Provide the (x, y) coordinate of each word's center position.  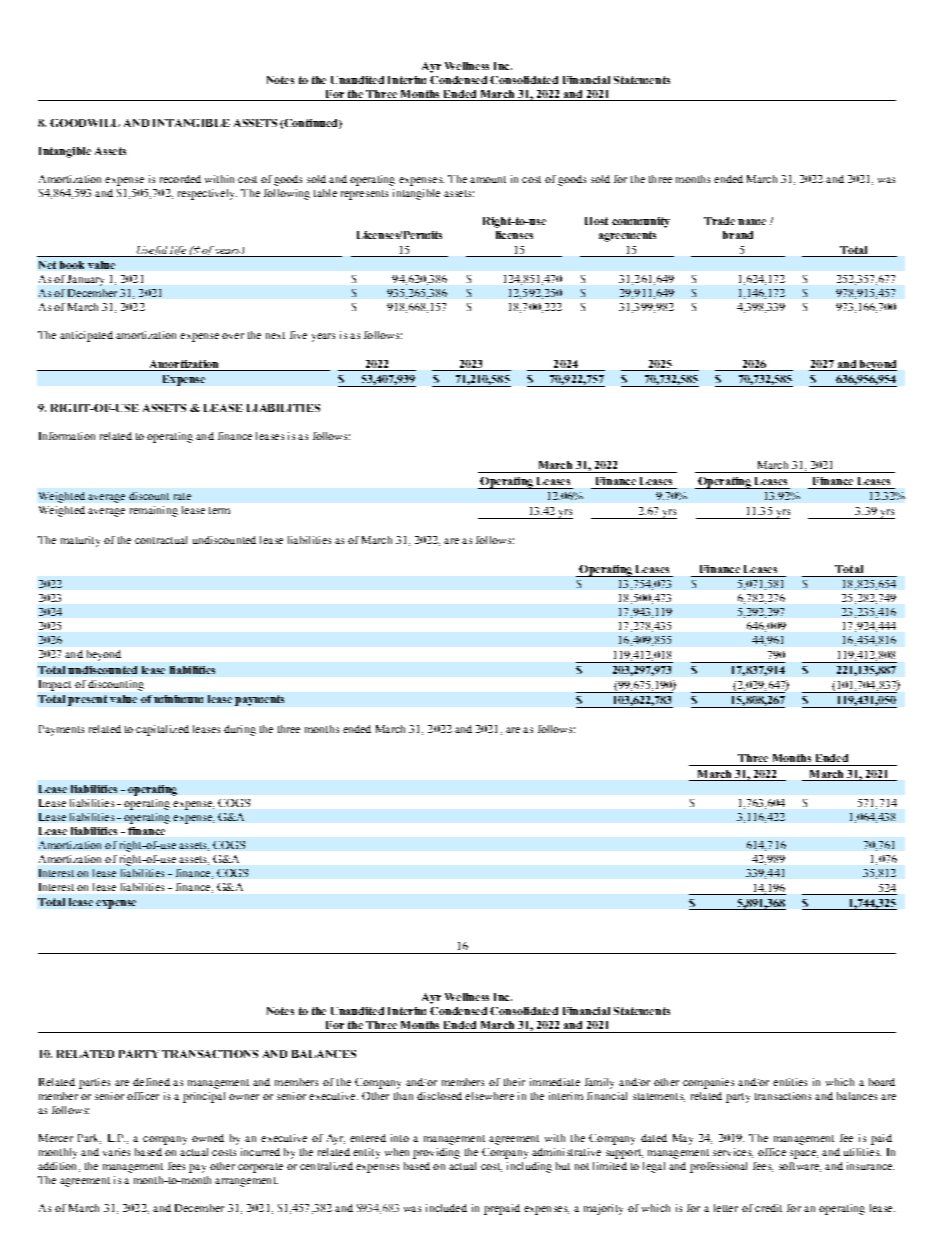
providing (436, 1153)
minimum (178, 699)
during (240, 730)
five (298, 335)
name (752, 222)
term (219, 510)
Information (67, 436)
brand (738, 235)
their (514, 1082)
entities (790, 1082)
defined (151, 1082)
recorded (180, 179)
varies (116, 1152)
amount (488, 179)
